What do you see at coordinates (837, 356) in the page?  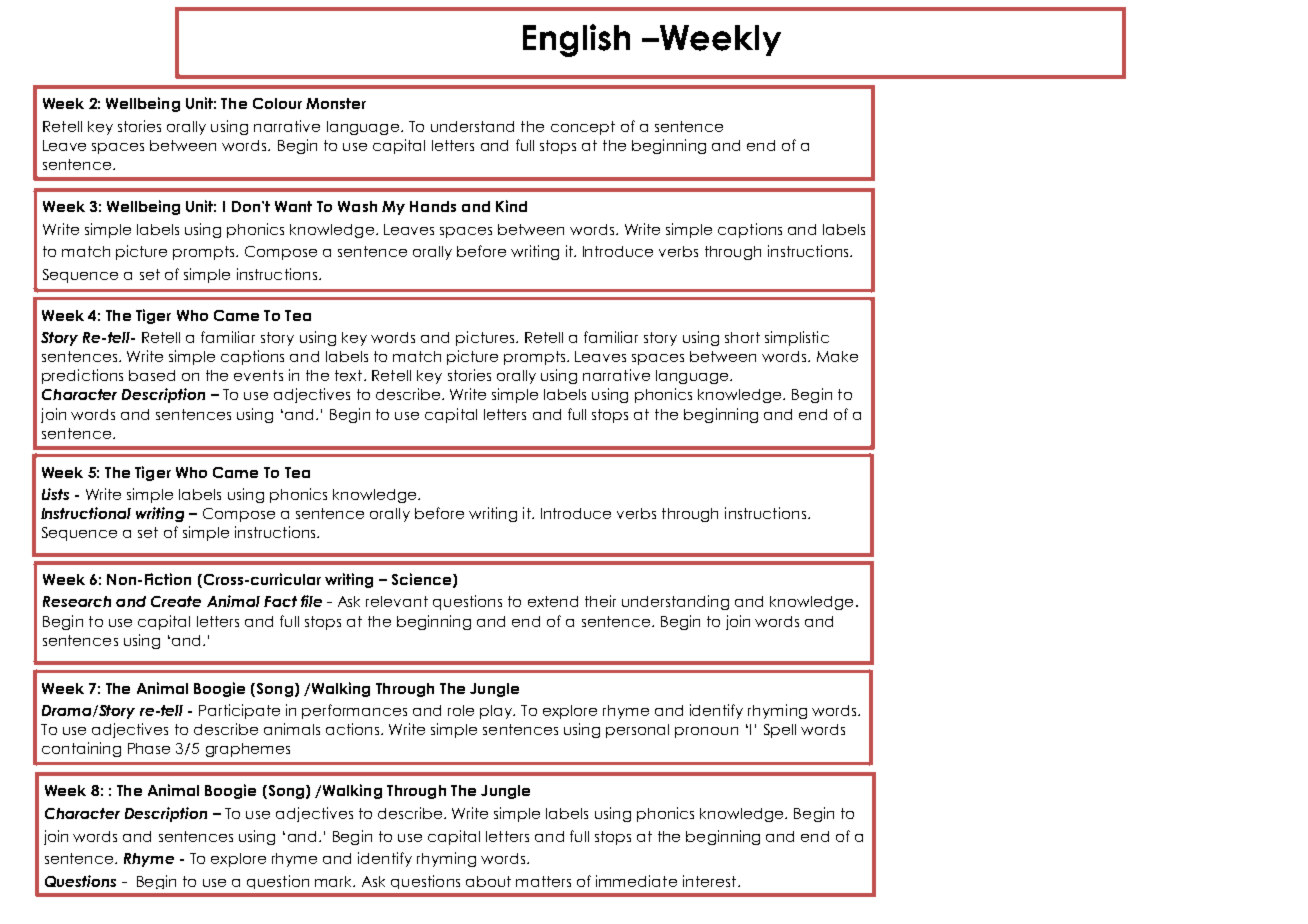 I see `Make` at bounding box center [837, 356].
